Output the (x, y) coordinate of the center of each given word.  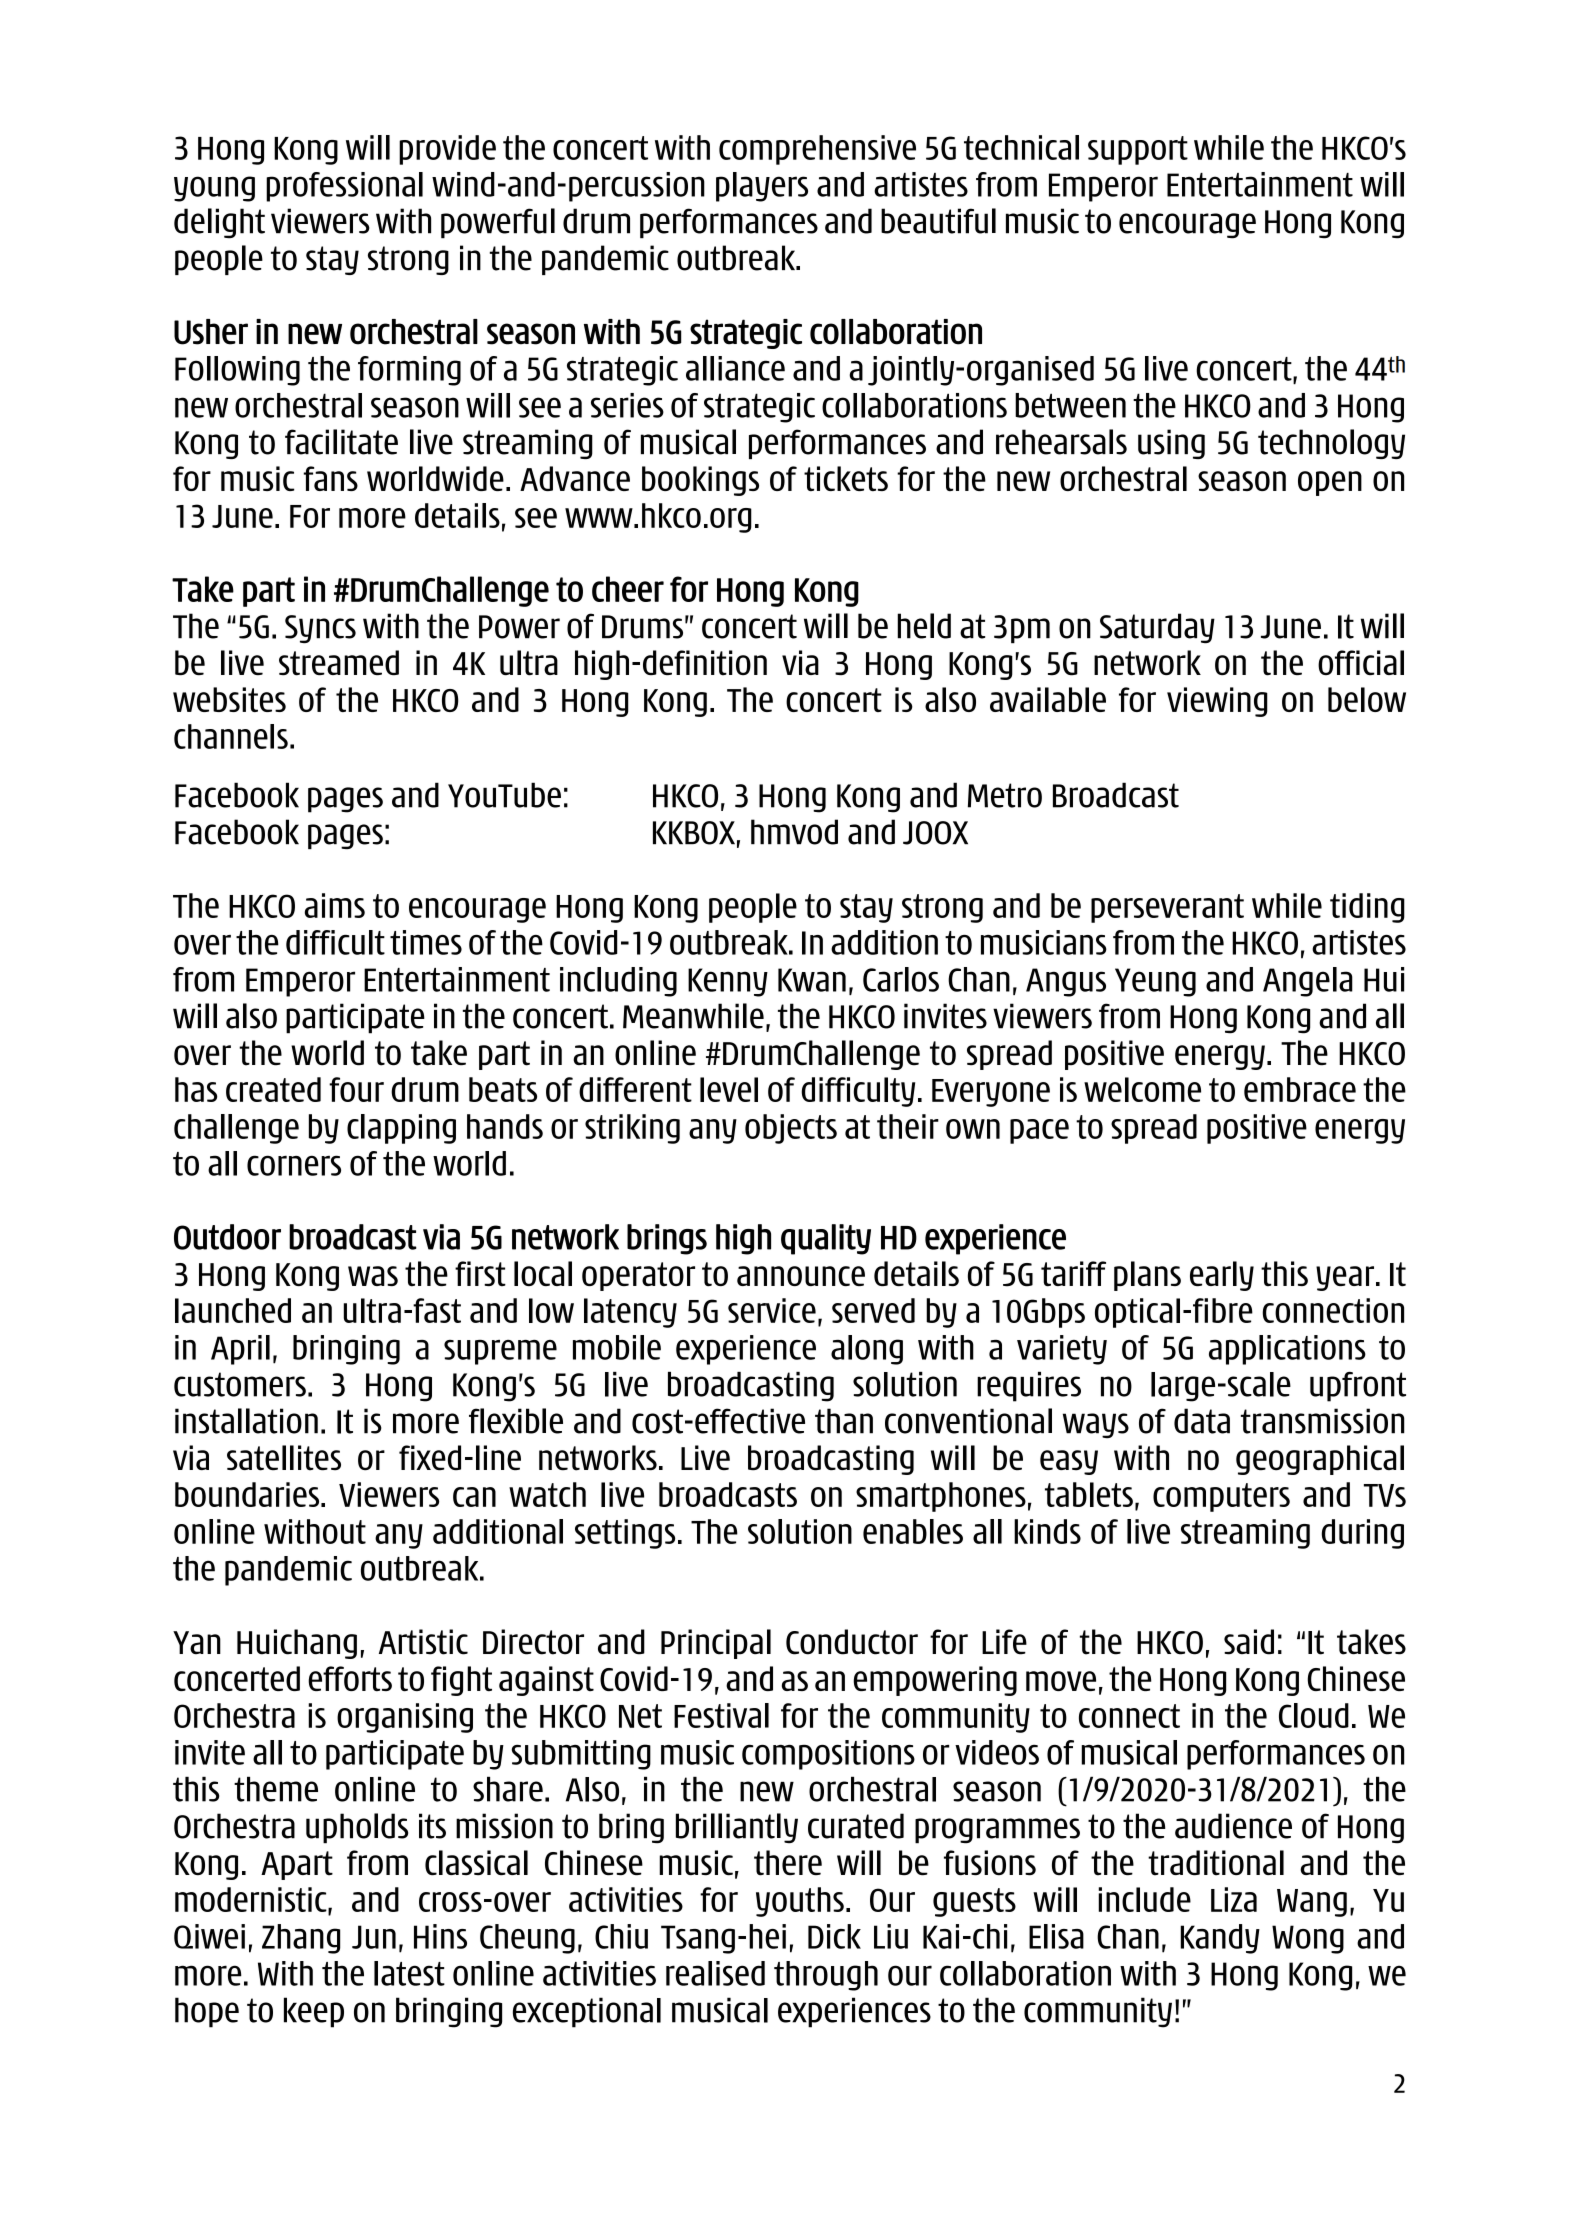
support (1138, 150)
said (1249, 1642)
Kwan (812, 980)
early (1222, 1276)
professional (344, 187)
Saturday (1157, 628)
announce (801, 1276)
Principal (716, 1644)
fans (330, 478)
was (373, 1276)
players (762, 187)
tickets (846, 478)
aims (335, 905)
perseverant (1167, 908)
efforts (350, 1678)
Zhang (301, 1939)
